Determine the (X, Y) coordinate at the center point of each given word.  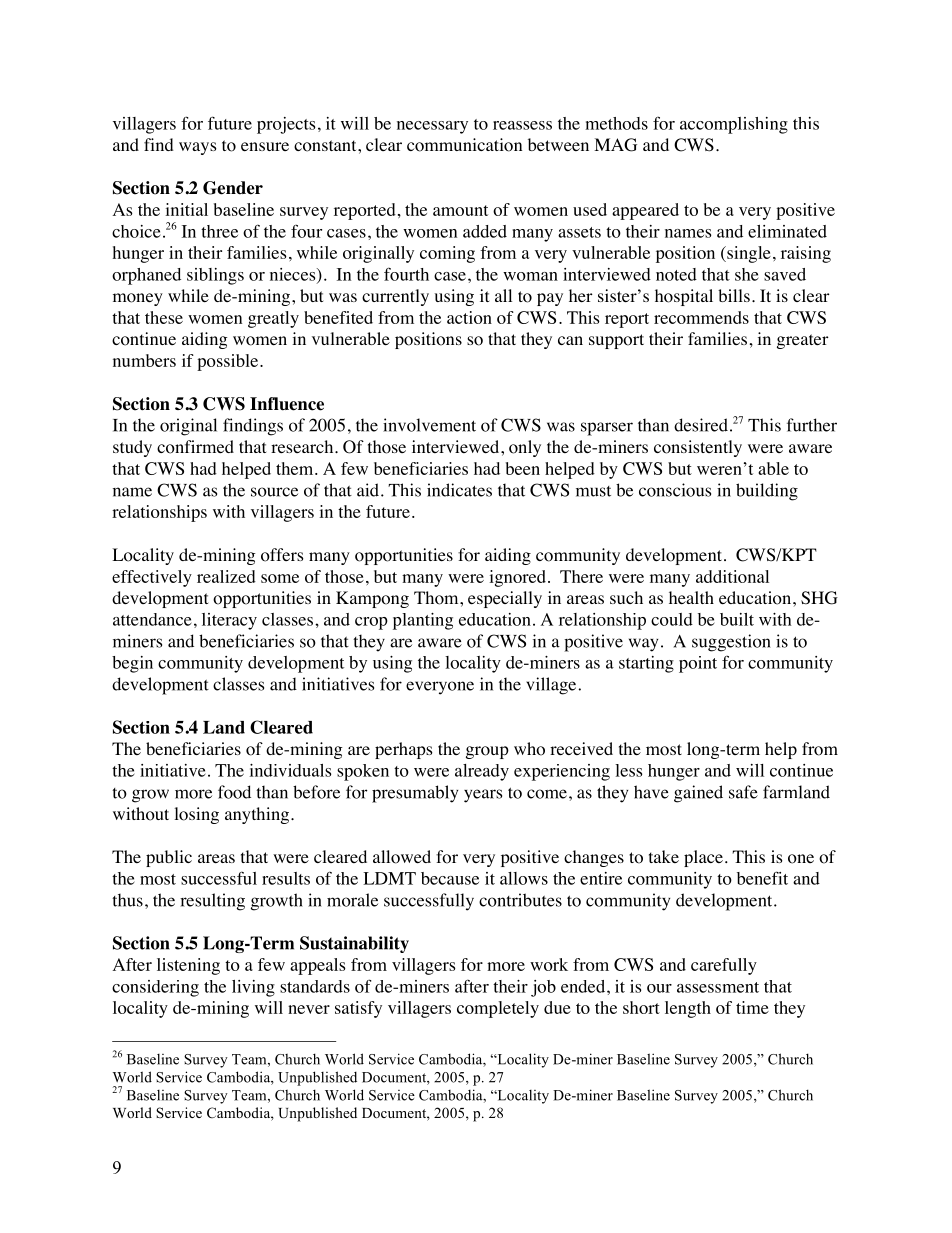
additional (732, 576)
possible (227, 362)
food (234, 792)
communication (464, 145)
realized (226, 576)
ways (198, 148)
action (469, 317)
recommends (701, 317)
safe (743, 792)
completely (498, 1009)
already (482, 772)
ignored (517, 578)
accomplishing (734, 125)
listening (188, 966)
